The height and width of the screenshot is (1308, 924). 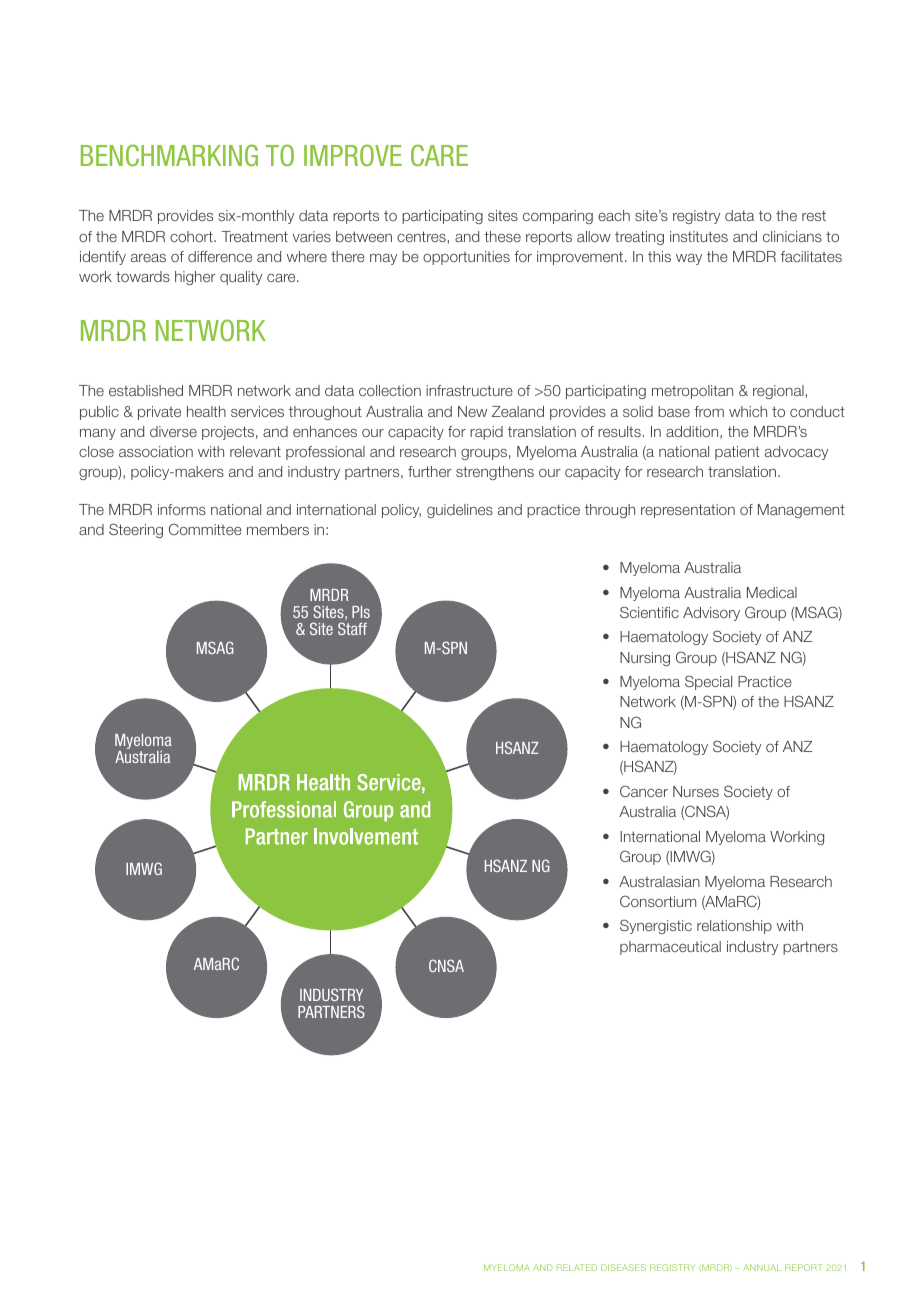 I want to click on relationship, so click(x=734, y=927).
